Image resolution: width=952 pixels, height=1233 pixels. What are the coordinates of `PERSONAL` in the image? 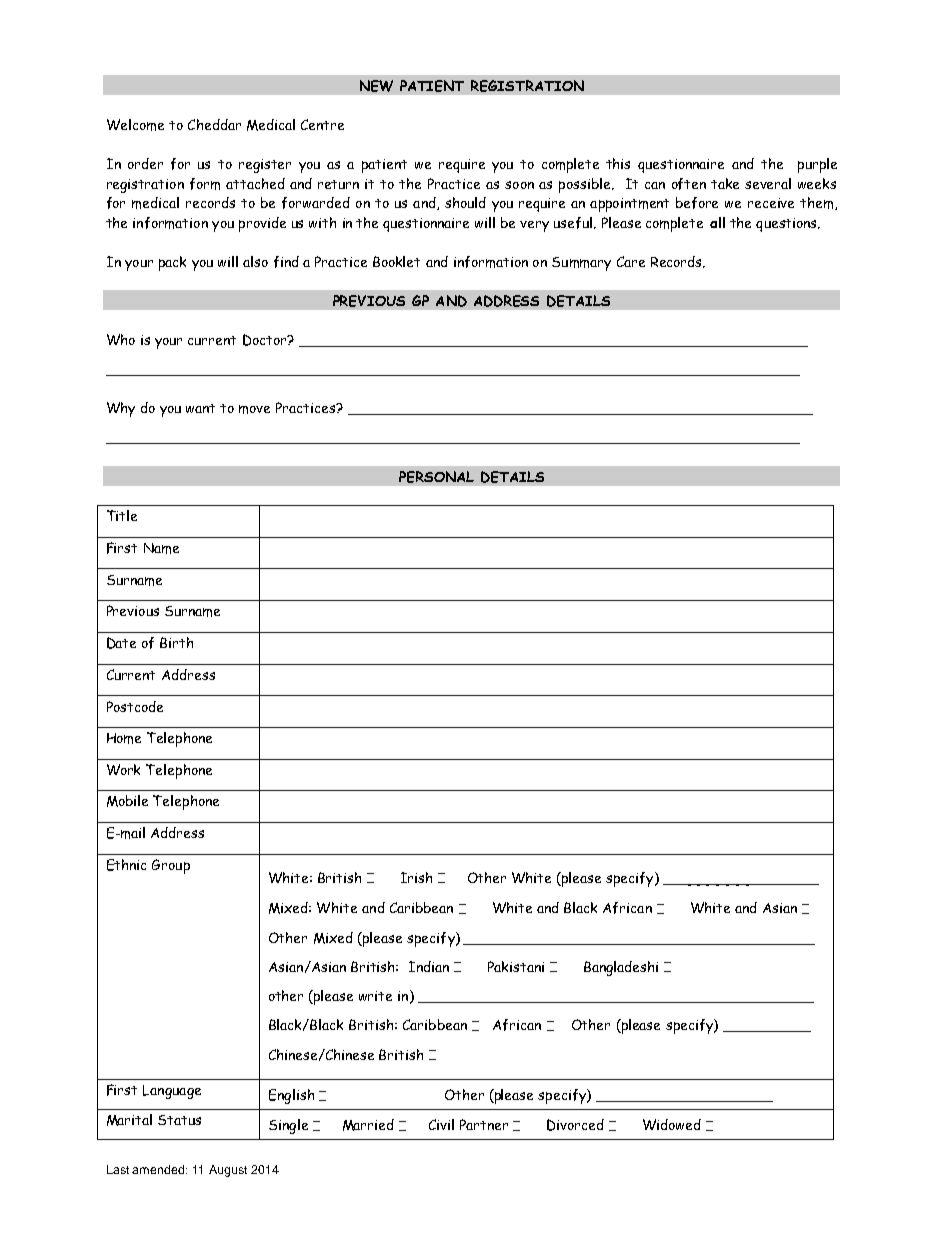 It's located at (436, 477).
